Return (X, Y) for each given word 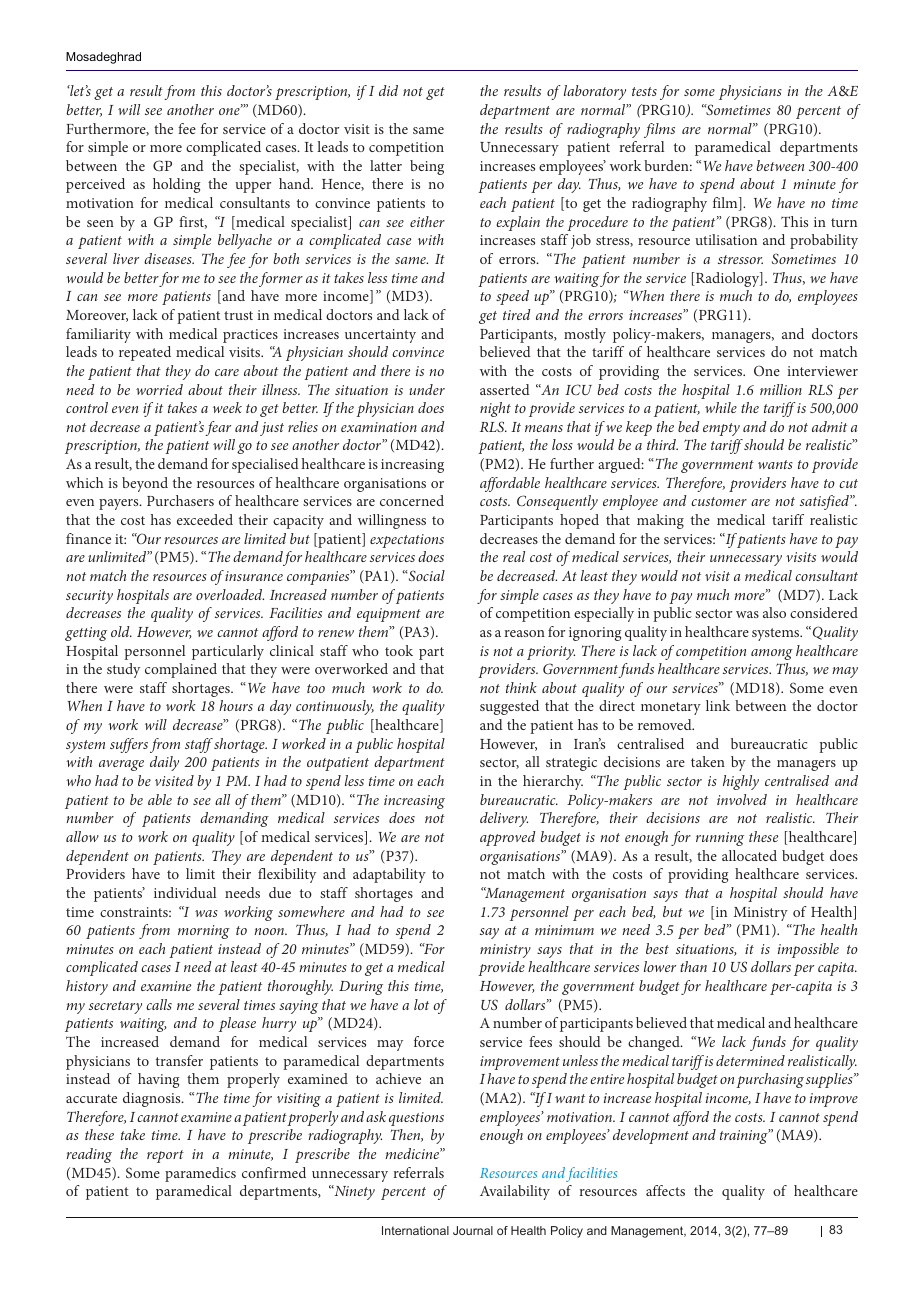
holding (176, 185)
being (427, 167)
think (521, 687)
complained (181, 670)
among (772, 654)
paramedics (200, 1174)
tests (644, 91)
